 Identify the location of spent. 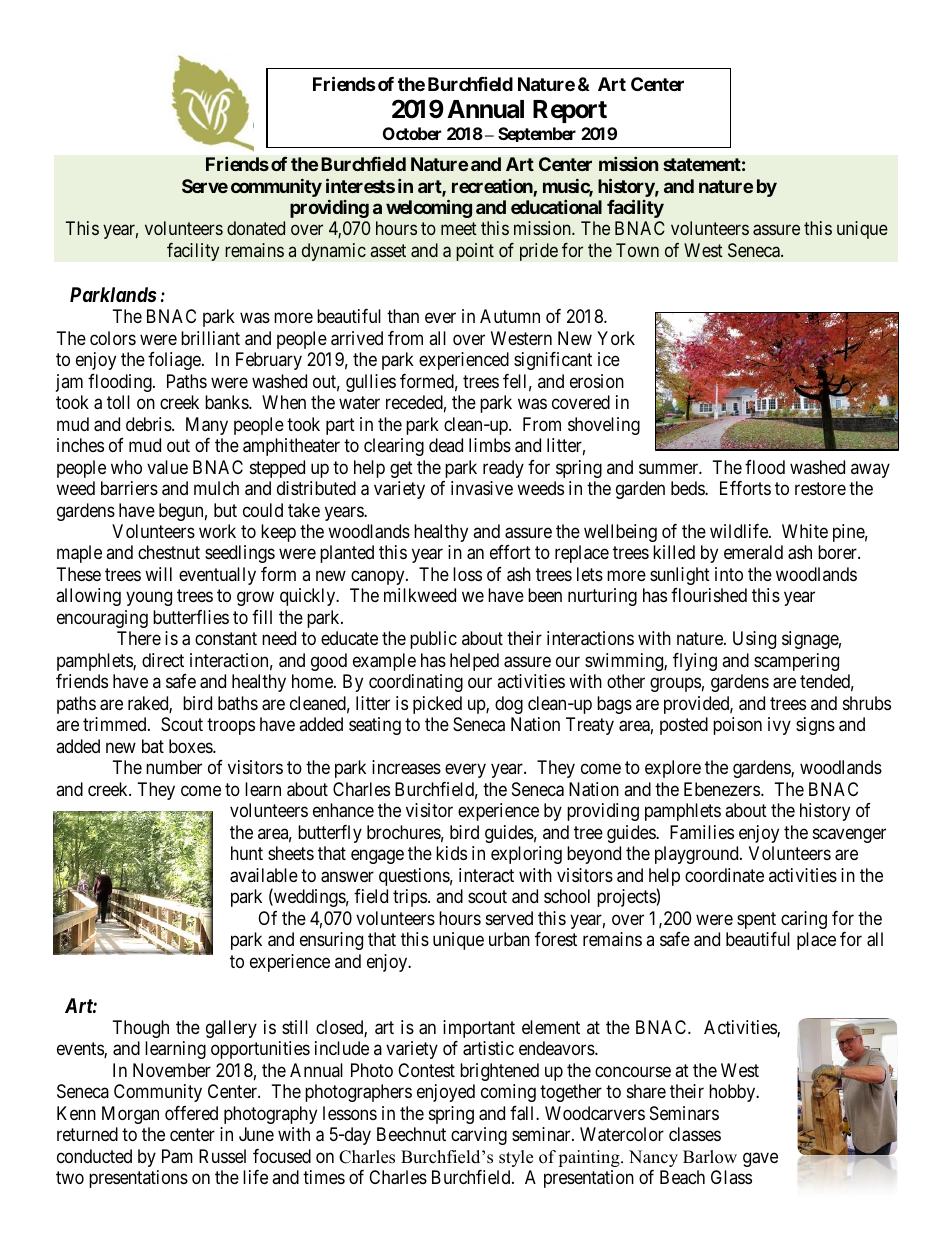
(756, 920).
